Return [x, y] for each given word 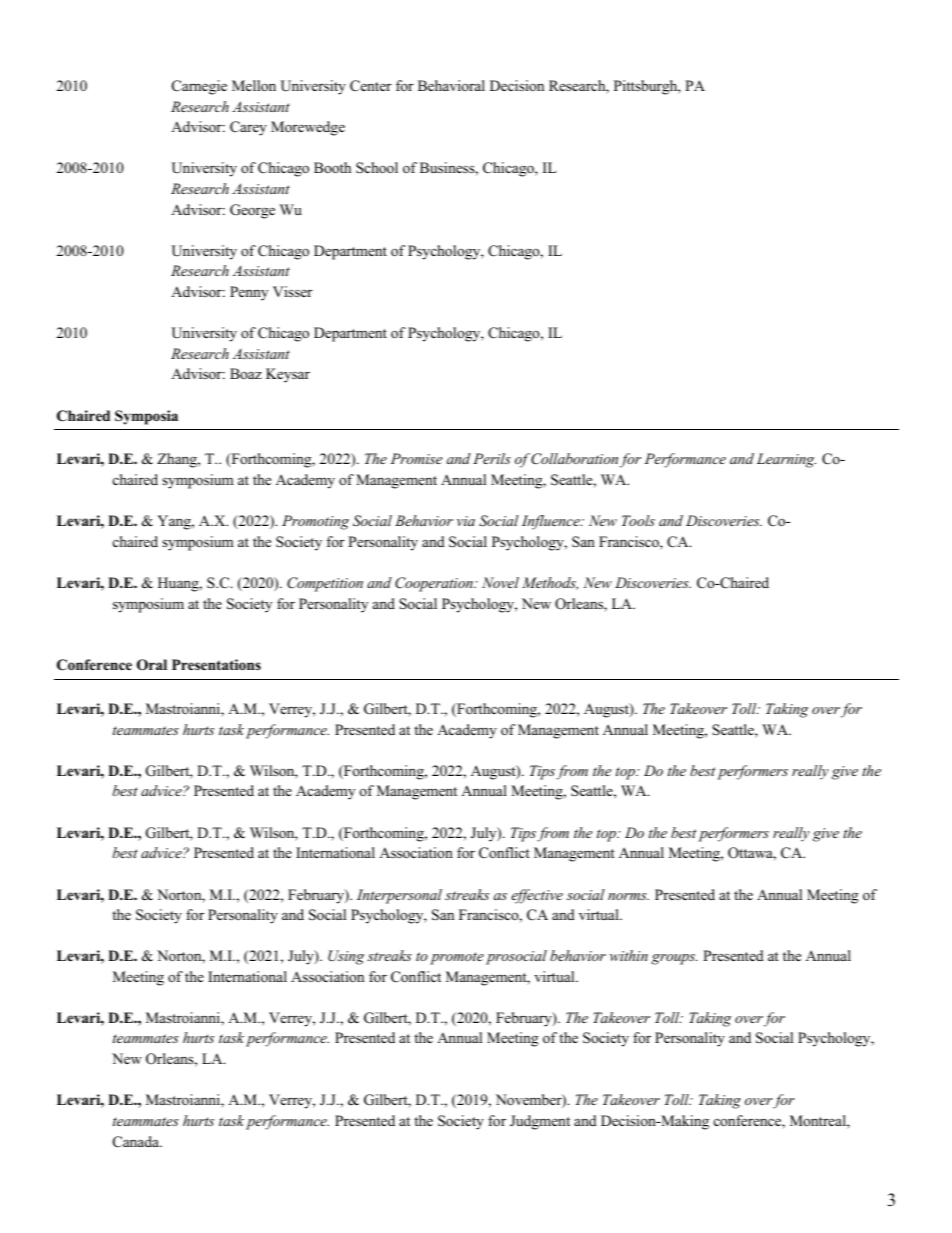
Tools [638, 520]
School [377, 167]
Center [371, 86]
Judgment [540, 1122]
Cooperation [435, 584]
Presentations [216, 665]
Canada [137, 1142]
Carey [248, 128]
